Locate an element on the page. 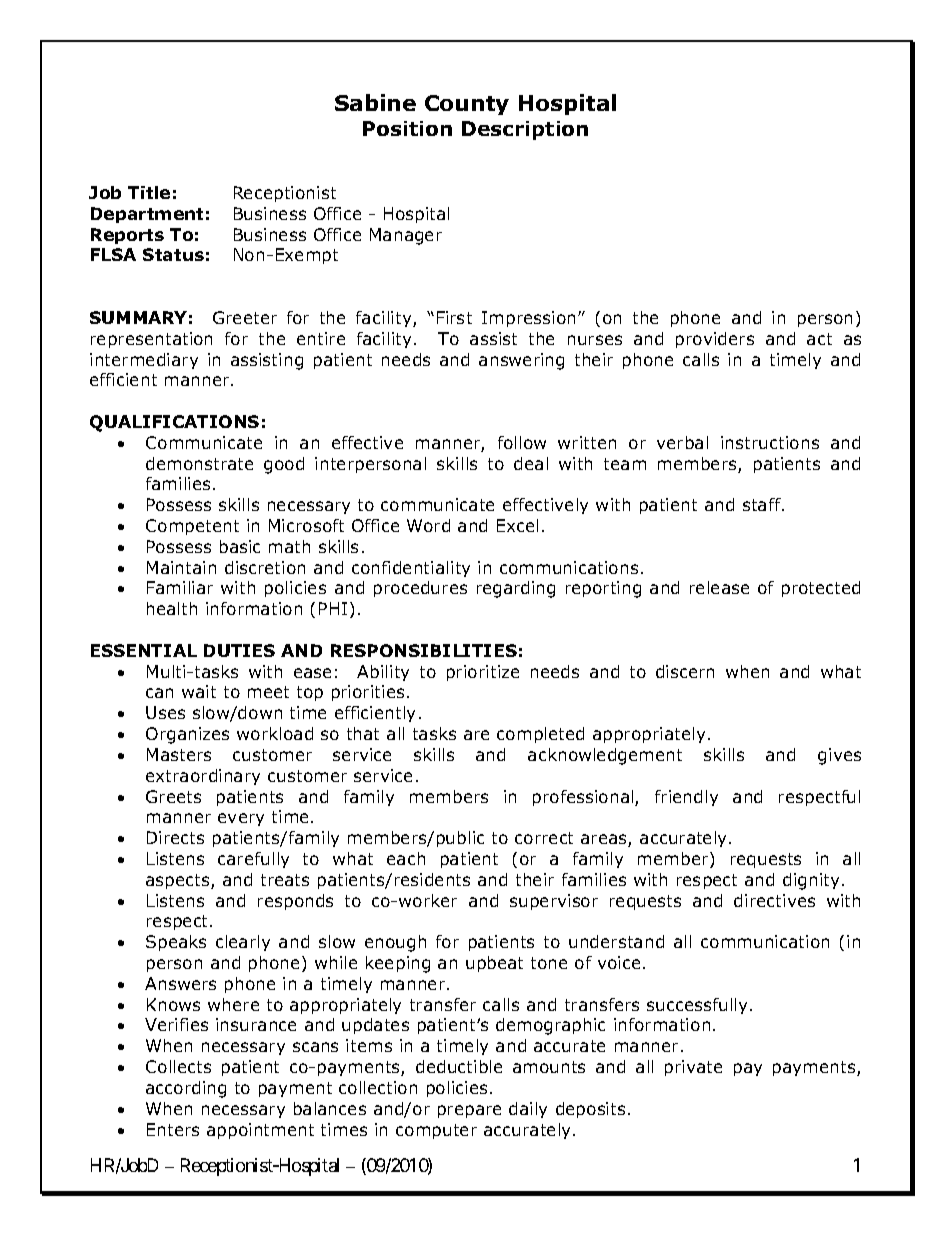 This page has height=1233, width=952. Description is located at coordinates (525, 130).
